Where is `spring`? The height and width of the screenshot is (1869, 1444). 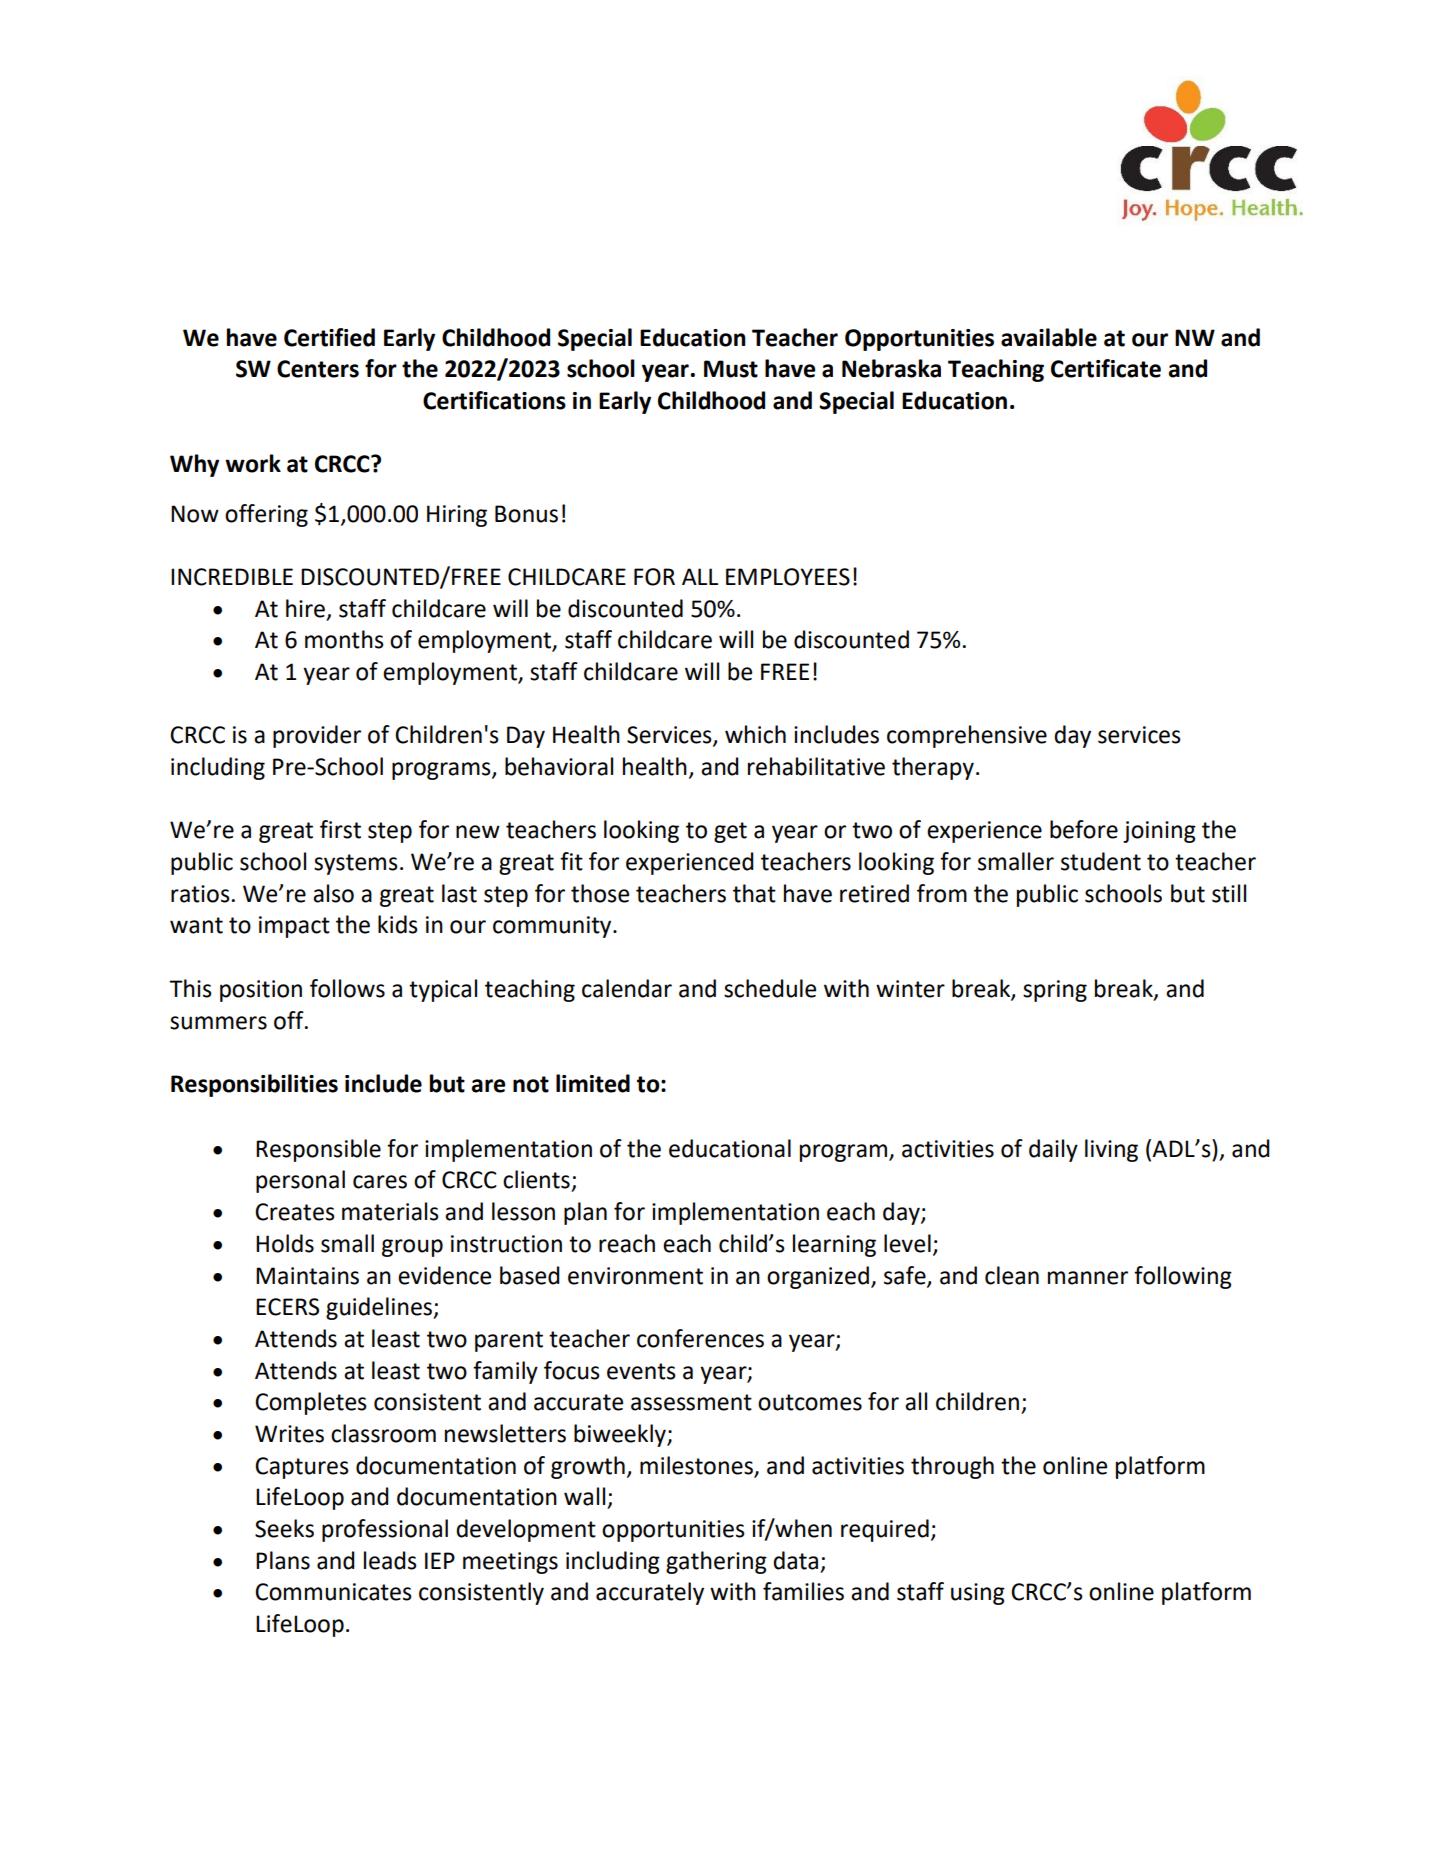
spring is located at coordinates (1055, 991).
